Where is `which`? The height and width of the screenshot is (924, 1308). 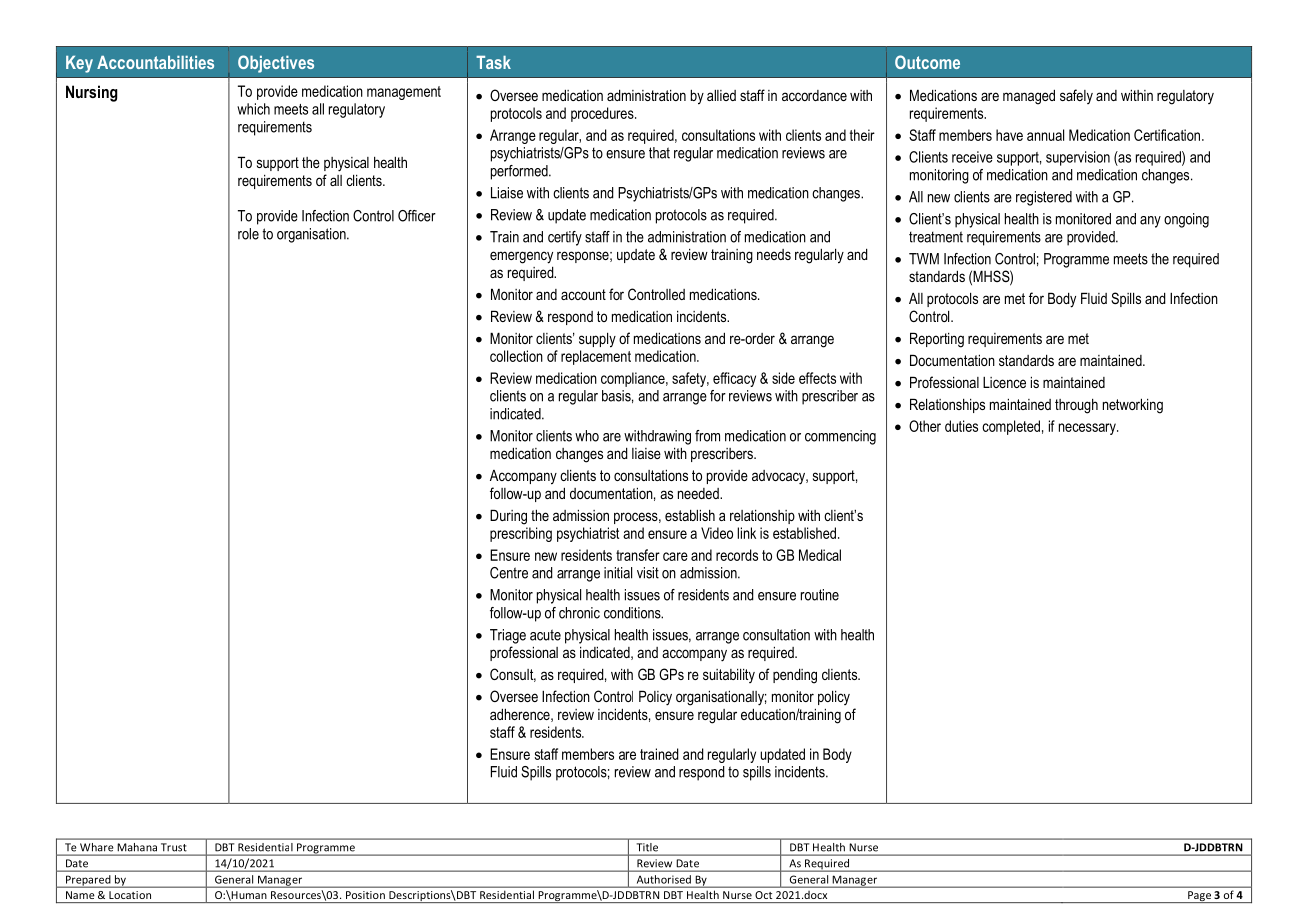 which is located at coordinates (253, 109).
